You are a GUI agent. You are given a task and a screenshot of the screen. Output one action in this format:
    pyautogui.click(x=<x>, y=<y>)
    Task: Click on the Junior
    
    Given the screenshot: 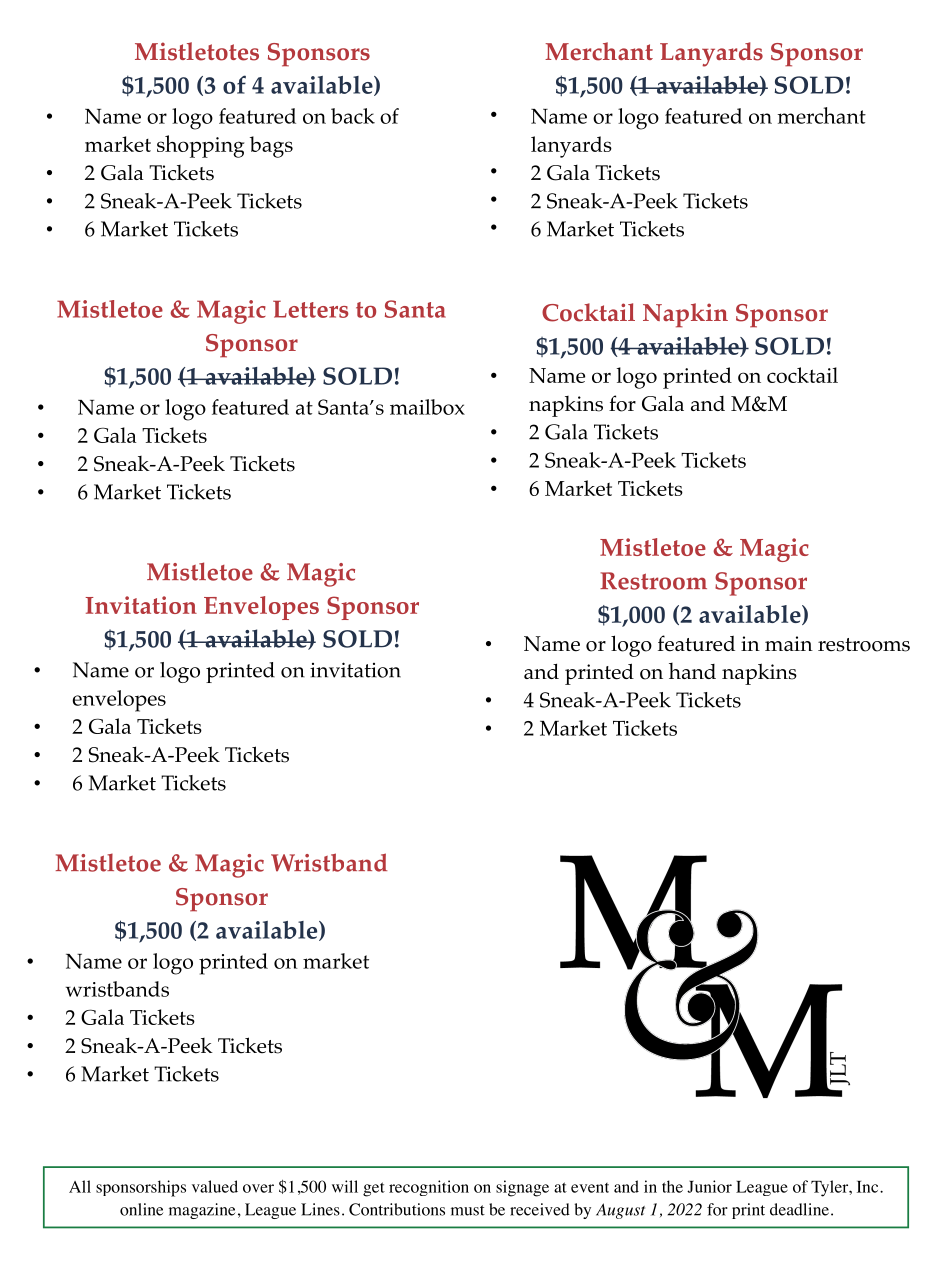 What is the action you would take?
    pyautogui.click(x=709, y=1186)
